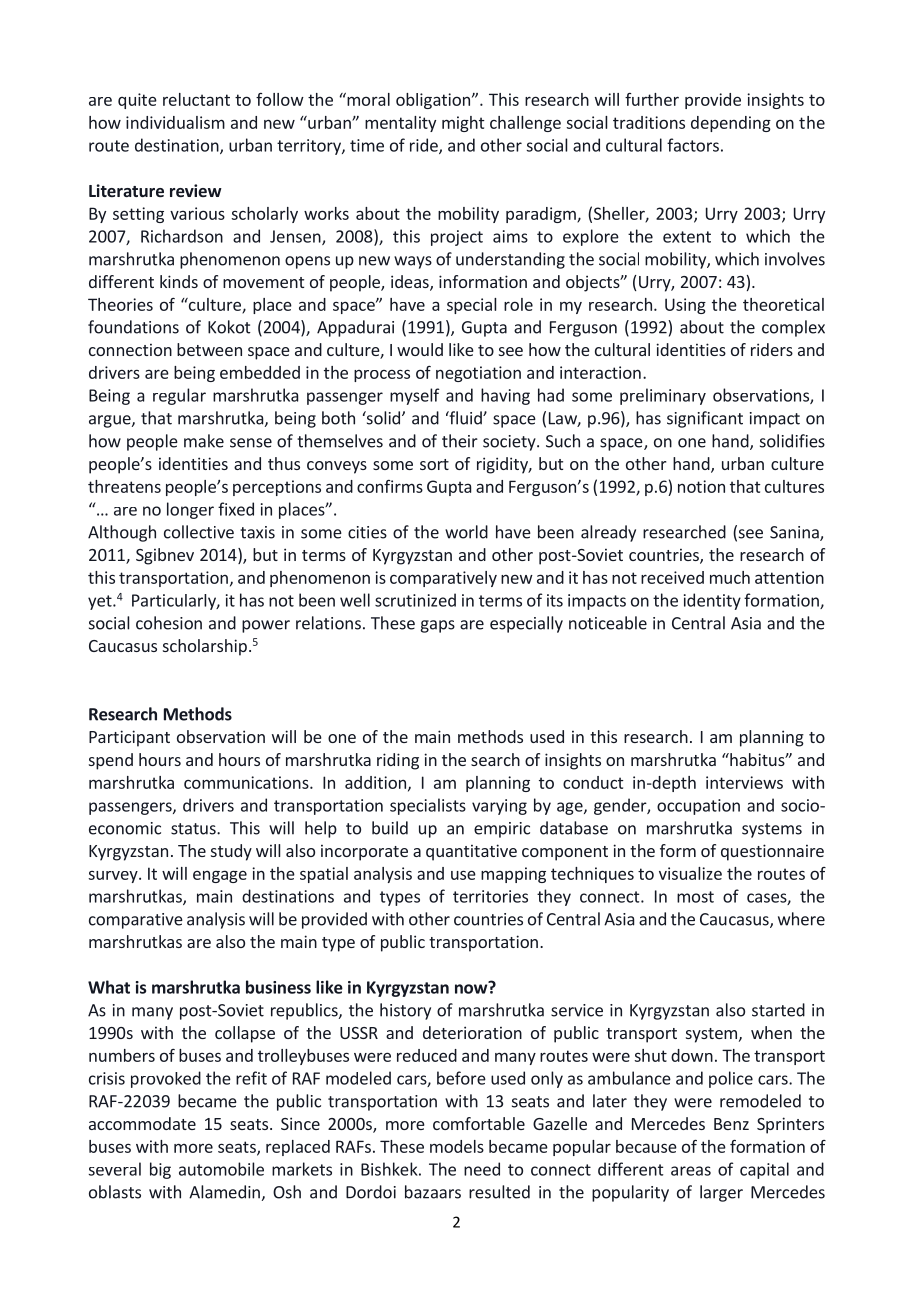 This screenshot has width=924, height=1308. Describe the element at coordinates (160, 1170) in the screenshot. I see `big` at that location.
